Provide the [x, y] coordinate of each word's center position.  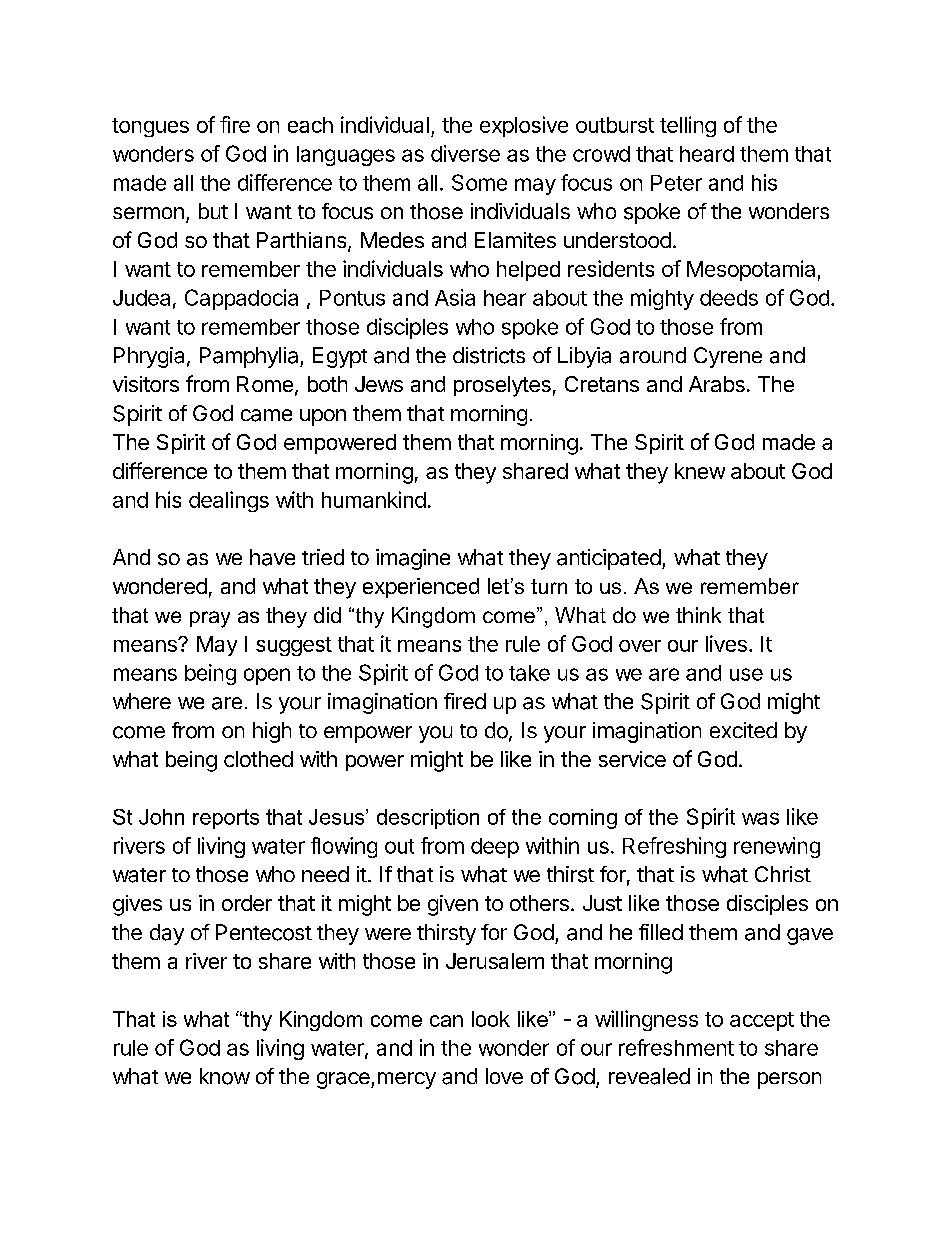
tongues [150, 127]
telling [688, 126]
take [529, 673]
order [247, 903]
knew [700, 471]
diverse [465, 153]
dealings [229, 501]
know [225, 1076]
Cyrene [728, 357]
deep [495, 848]
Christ [783, 874]
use [746, 674]
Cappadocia [241, 299]
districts [489, 355]
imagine [413, 559]
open [267, 676]
